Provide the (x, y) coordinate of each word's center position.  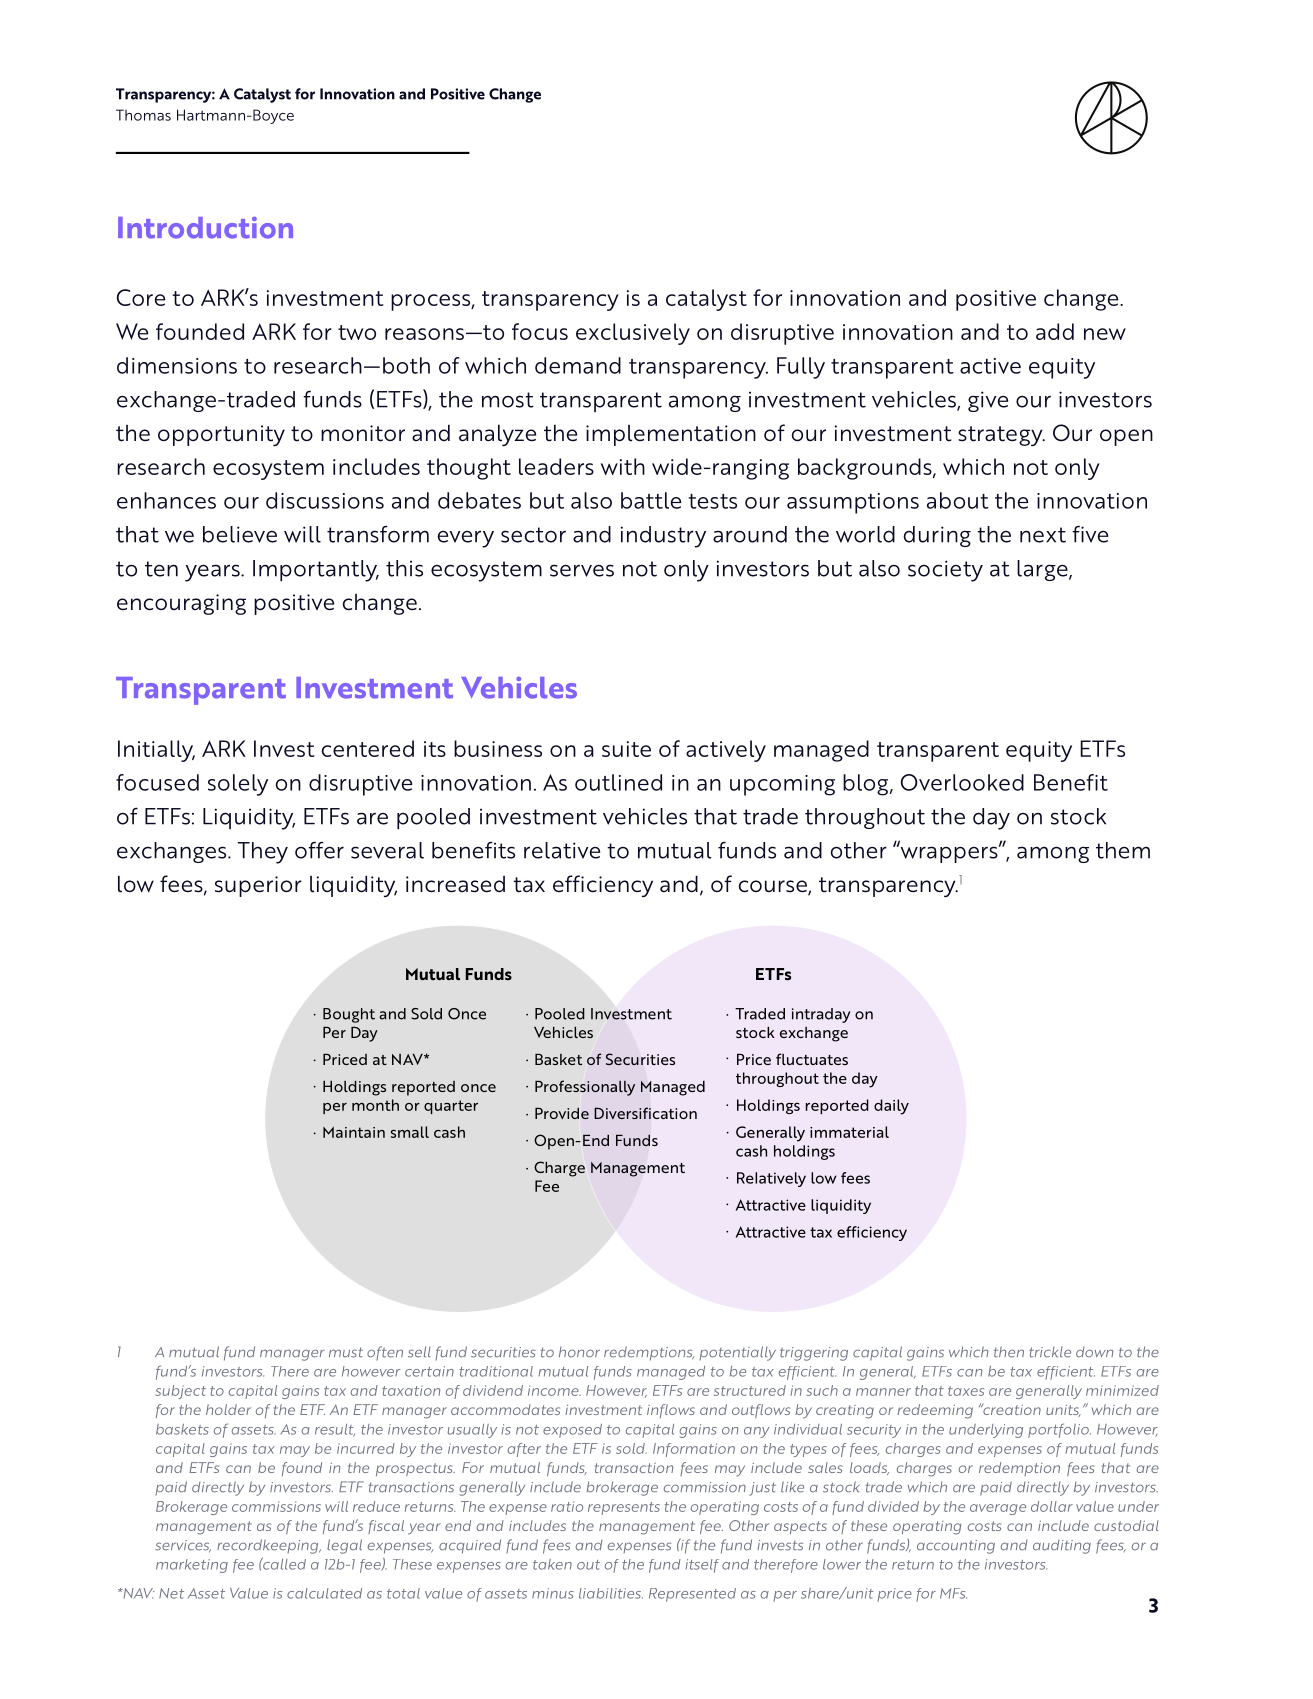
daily (891, 1107)
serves (582, 570)
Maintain (354, 1132)
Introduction (205, 228)
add (1055, 331)
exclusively (633, 334)
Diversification (645, 1113)
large (1043, 570)
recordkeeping (269, 1546)
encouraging (181, 604)
